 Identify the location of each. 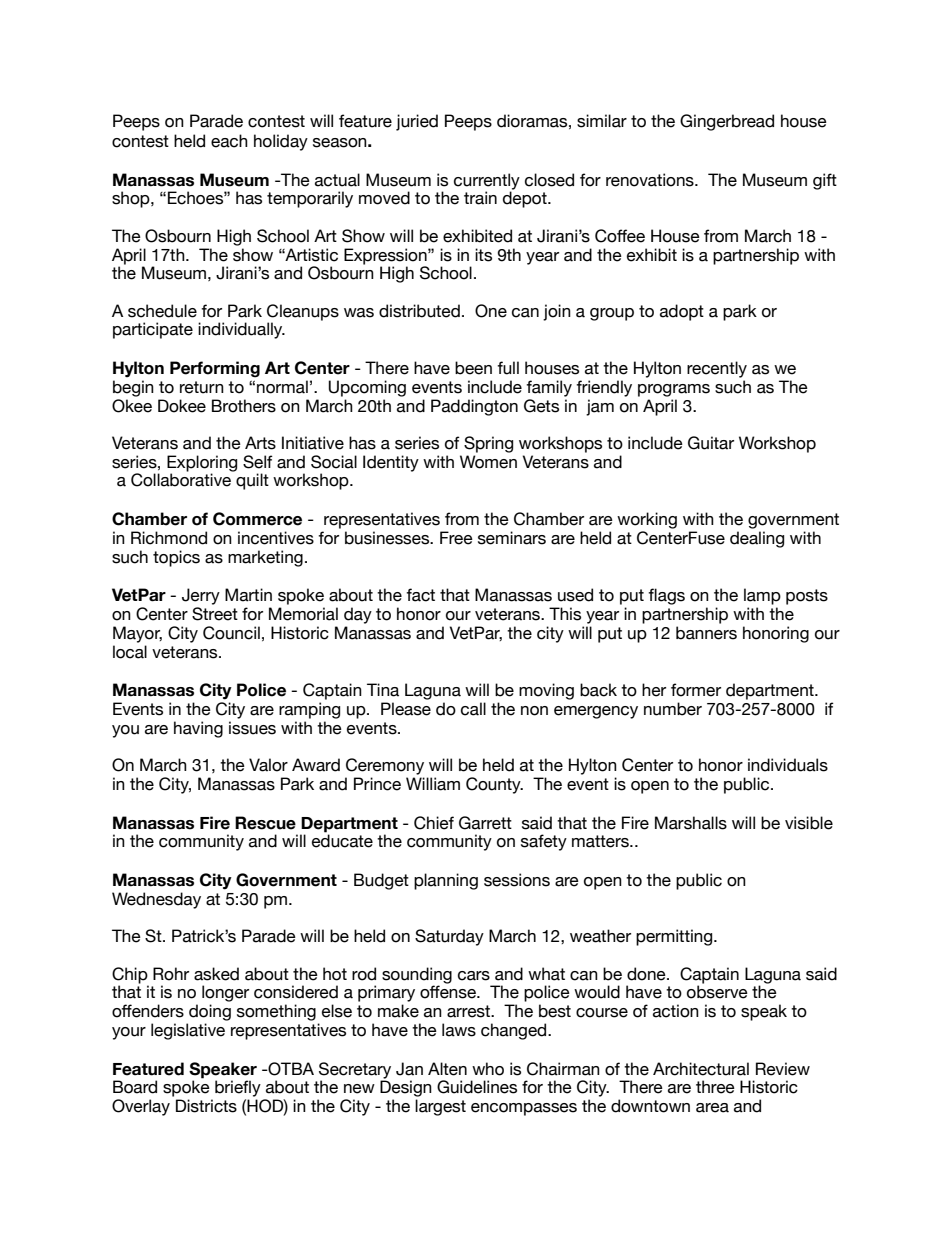
(229, 141).
